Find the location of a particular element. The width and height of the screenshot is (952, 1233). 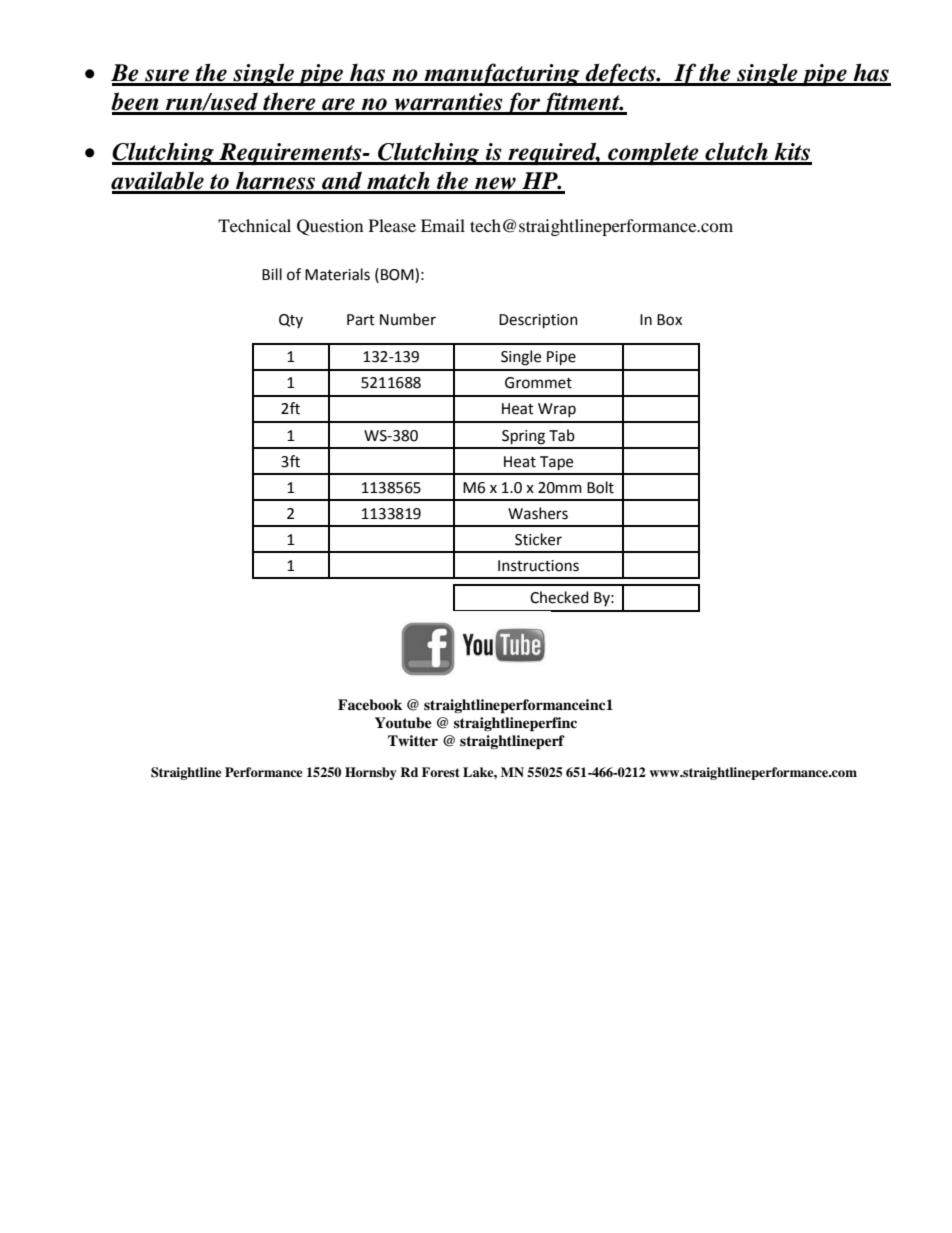

Box is located at coordinates (669, 320).
